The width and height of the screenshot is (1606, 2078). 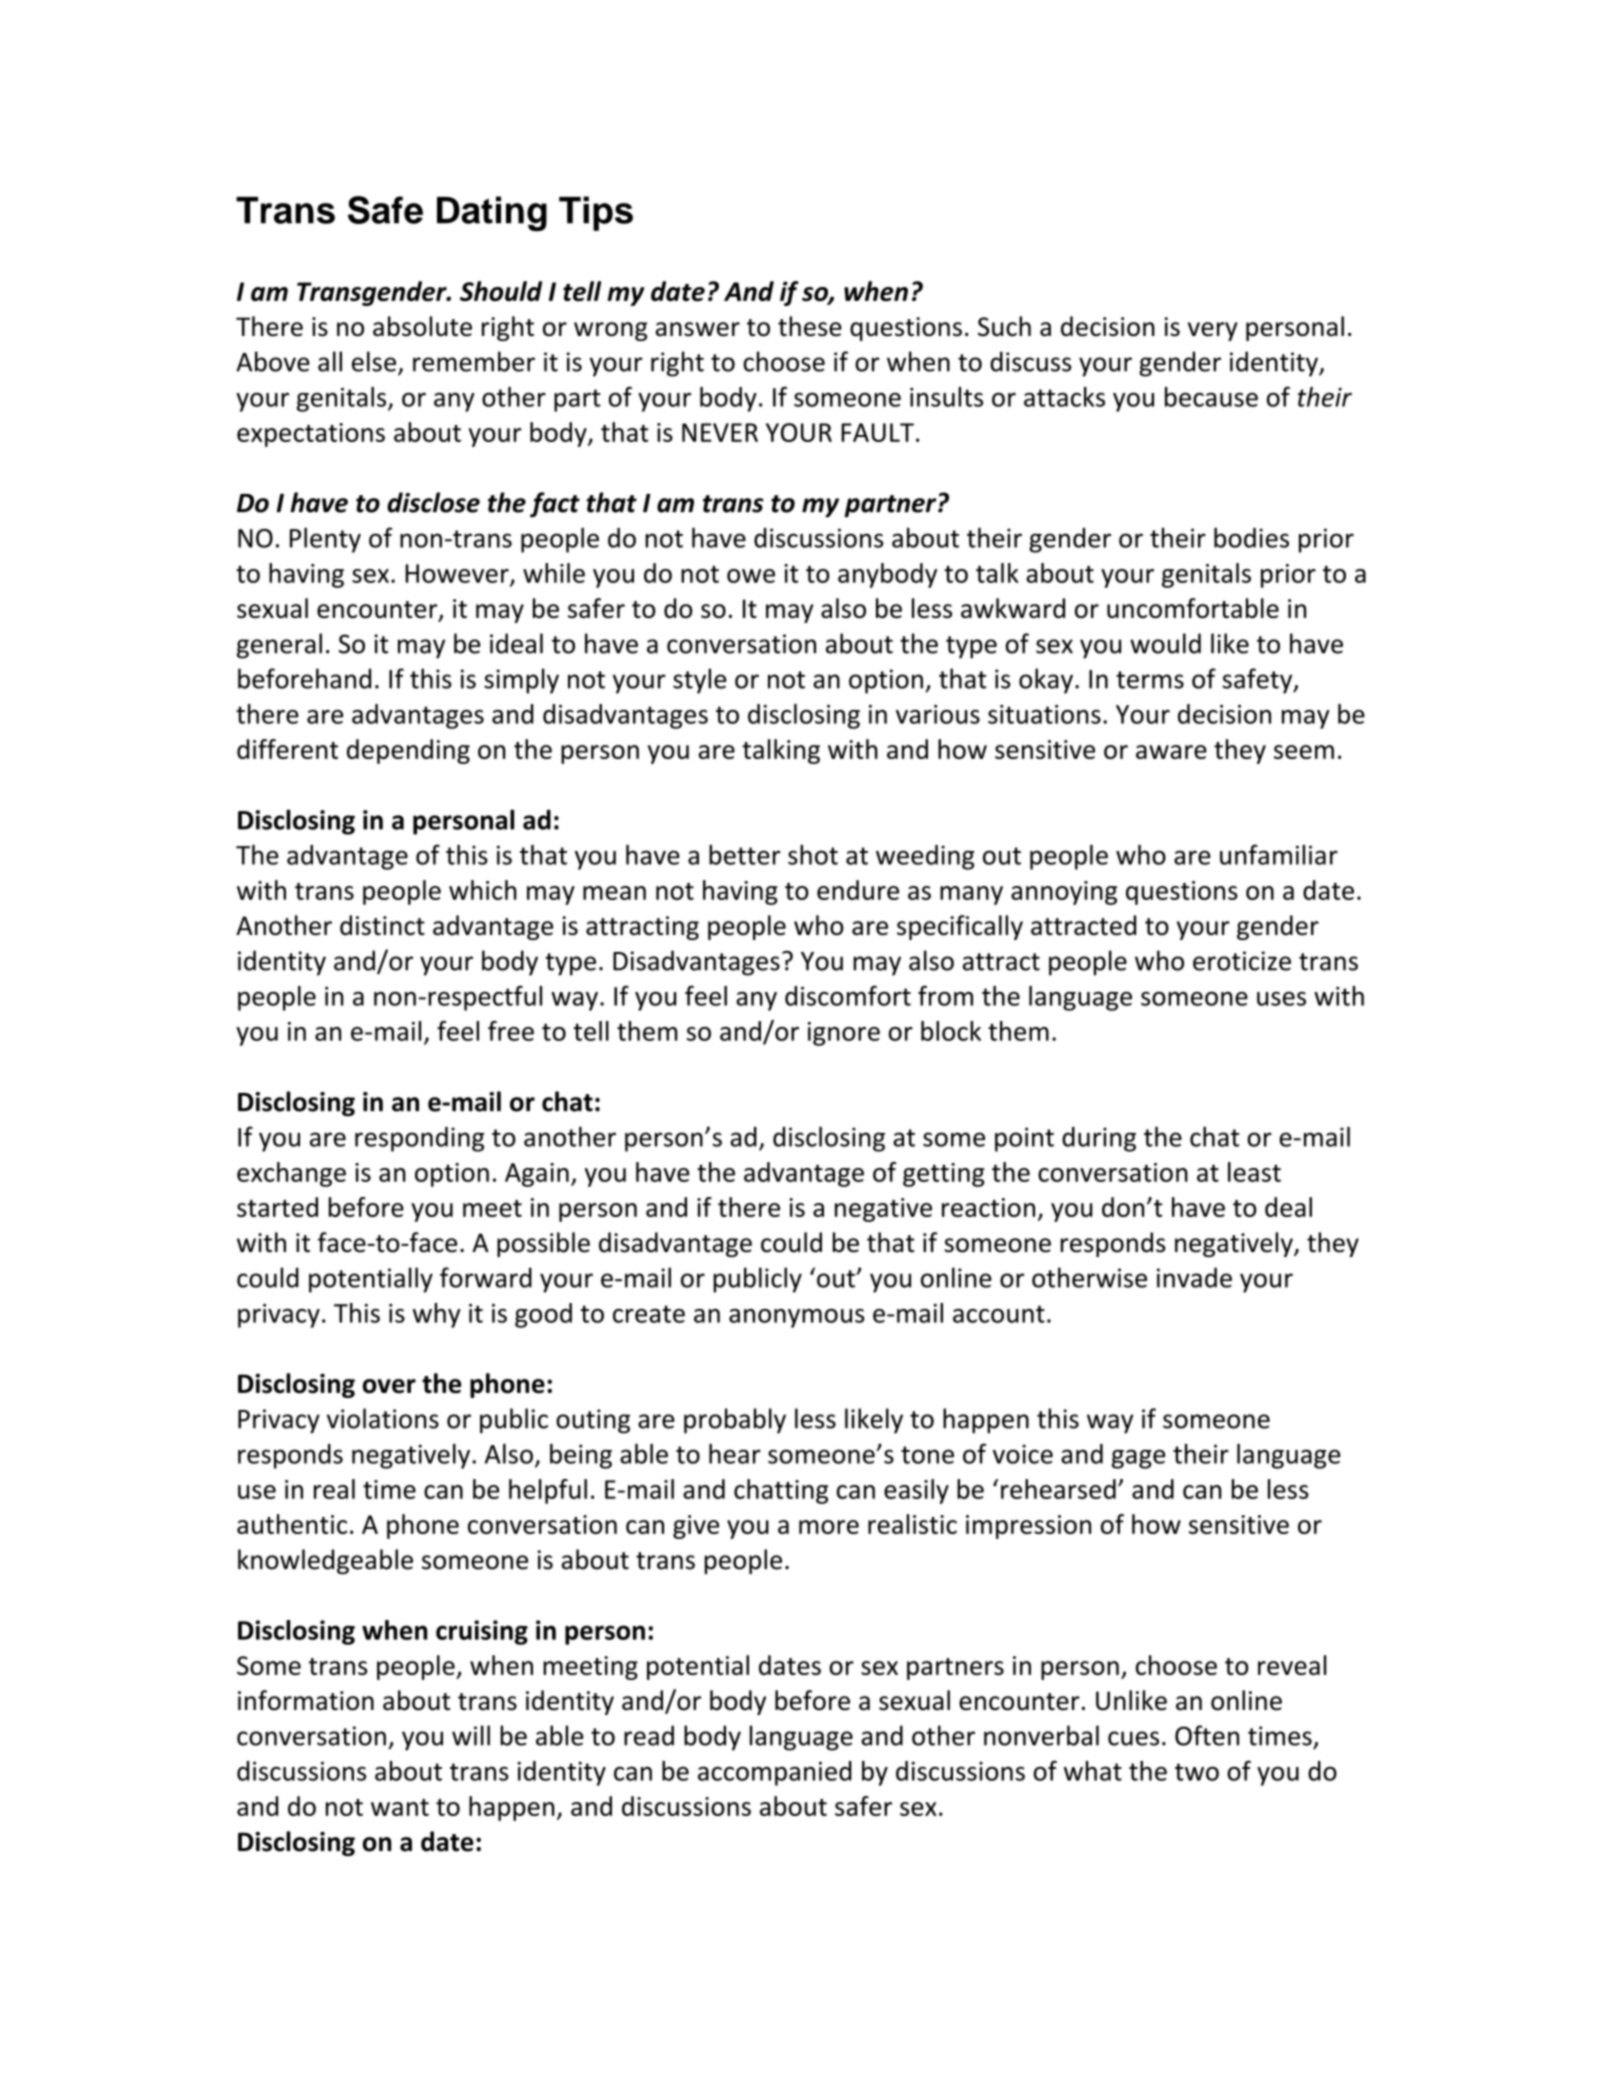 What do you see at coordinates (810, 326) in the screenshot?
I see `these` at bounding box center [810, 326].
